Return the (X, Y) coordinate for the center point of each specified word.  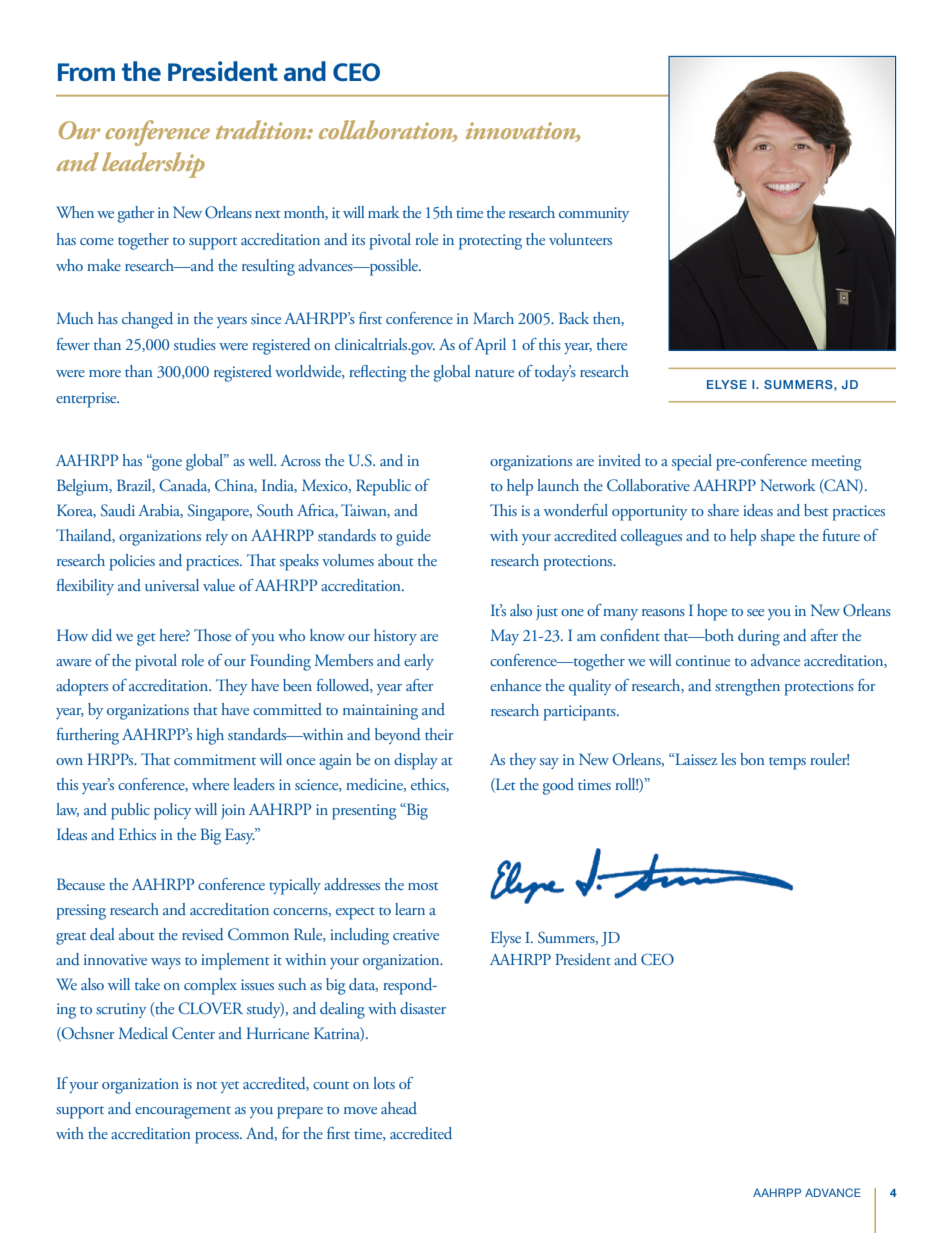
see (755, 612)
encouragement (183, 1112)
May (505, 637)
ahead (399, 1108)
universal (172, 585)
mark (383, 212)
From (86, 72)
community (594, 214)
